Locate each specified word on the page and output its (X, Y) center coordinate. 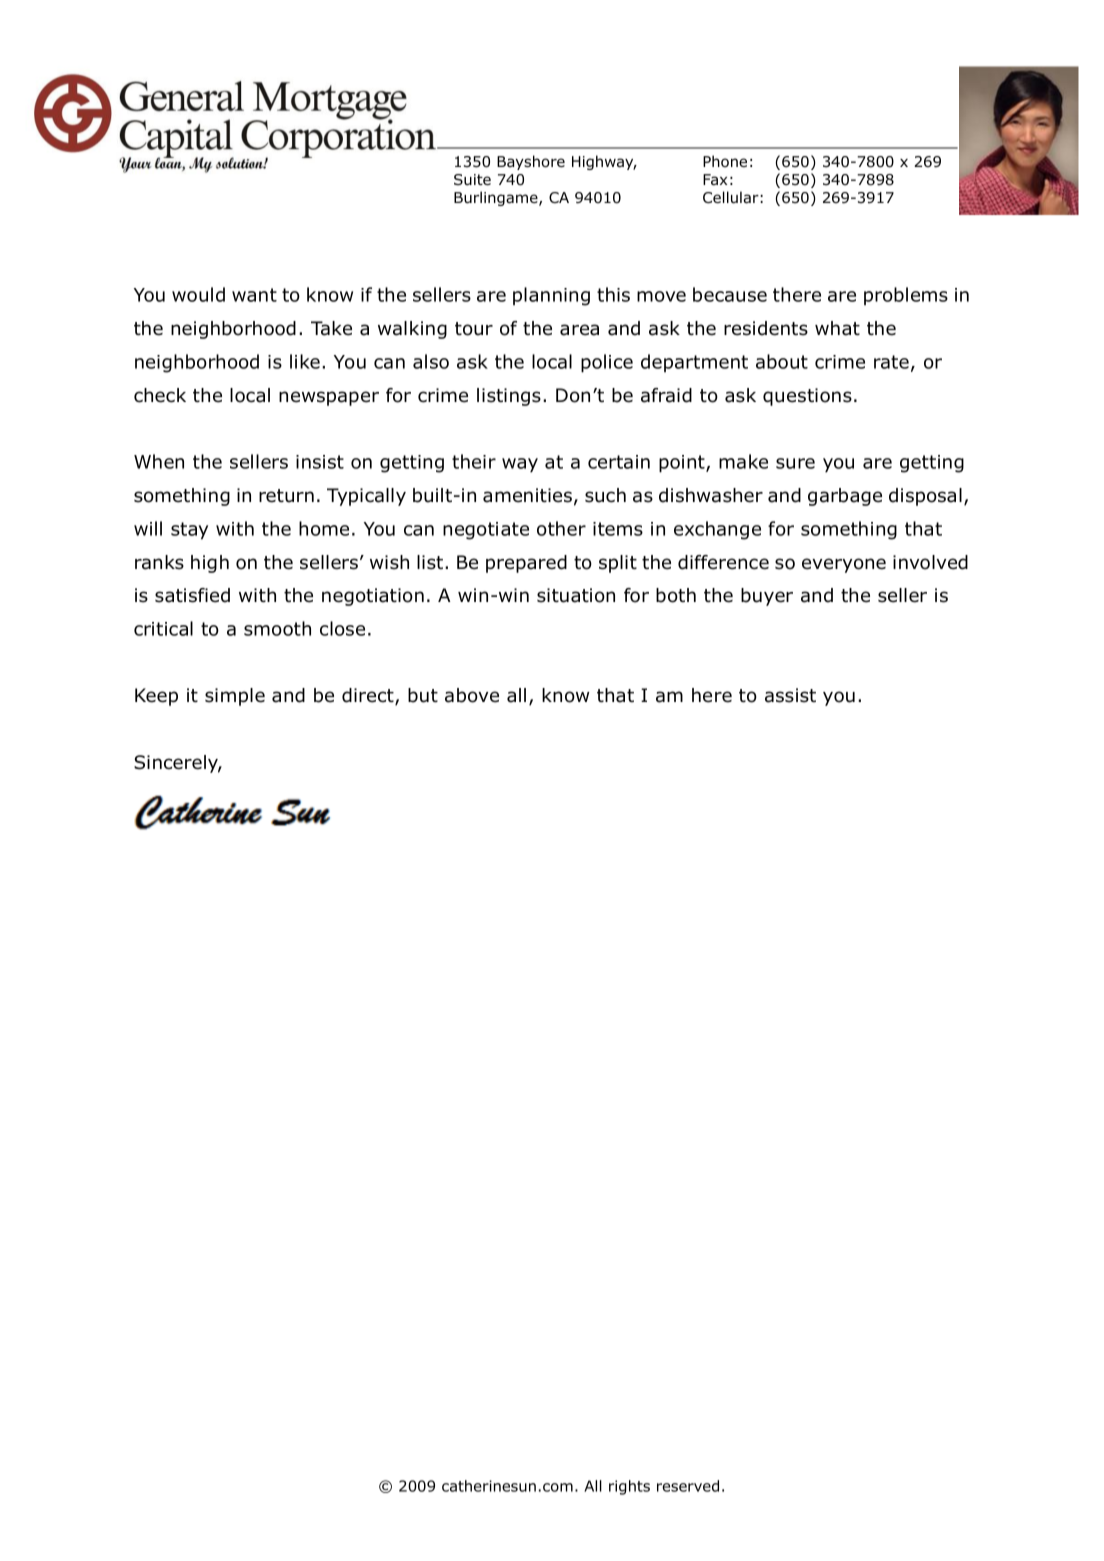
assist (790, 695)
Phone (725, 161)
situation (576, 595)
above (472, 695)
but (423, 695)
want (254, 295)
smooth (277, 628)
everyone (844, 565)
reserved (688, 1486)
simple (235, 697)
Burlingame (497, 198)
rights (629, 1487)
